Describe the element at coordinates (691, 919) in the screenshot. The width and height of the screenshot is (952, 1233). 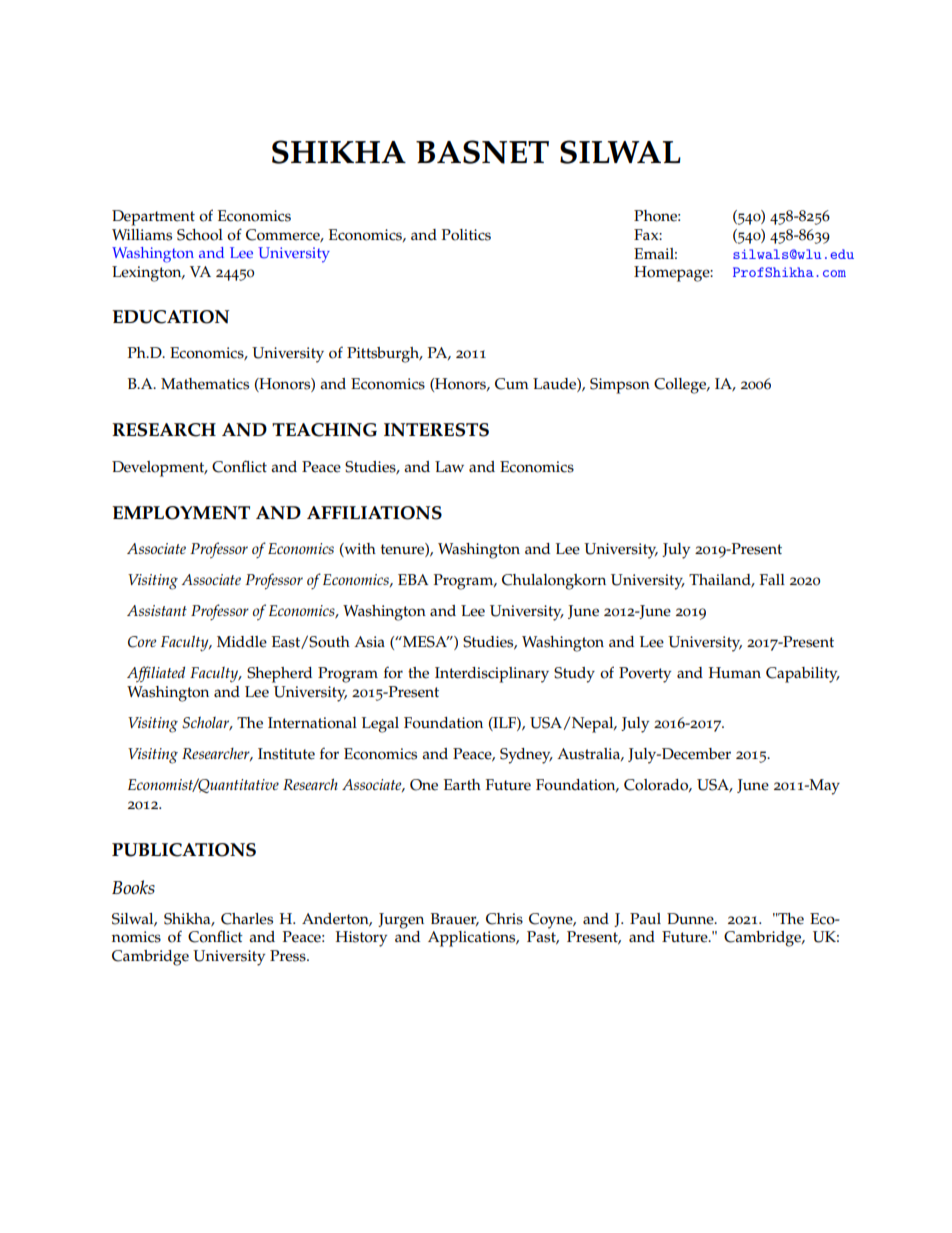
I see `Dunne` at that location.
